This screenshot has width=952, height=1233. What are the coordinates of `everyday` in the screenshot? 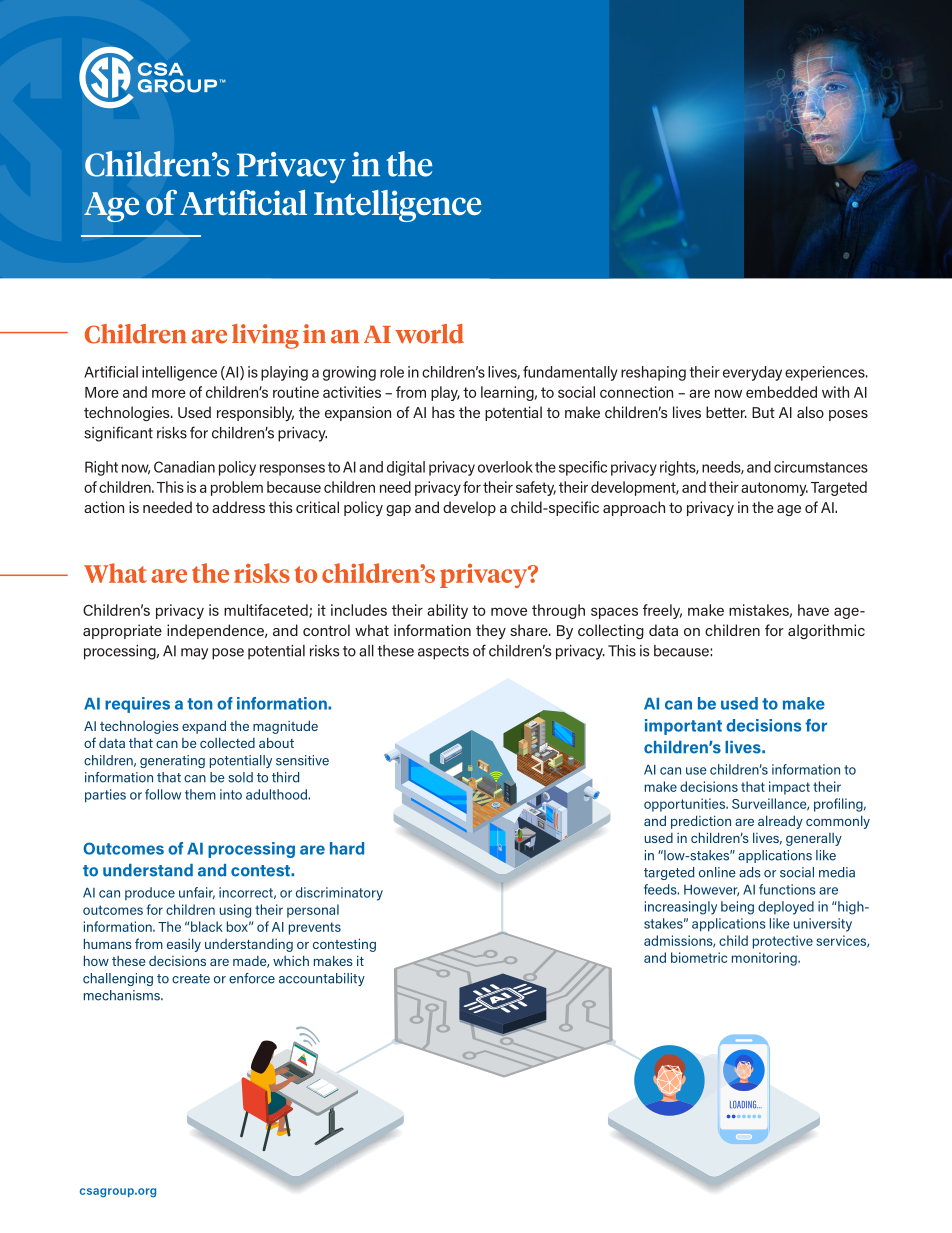 It's located at (752, 373).
